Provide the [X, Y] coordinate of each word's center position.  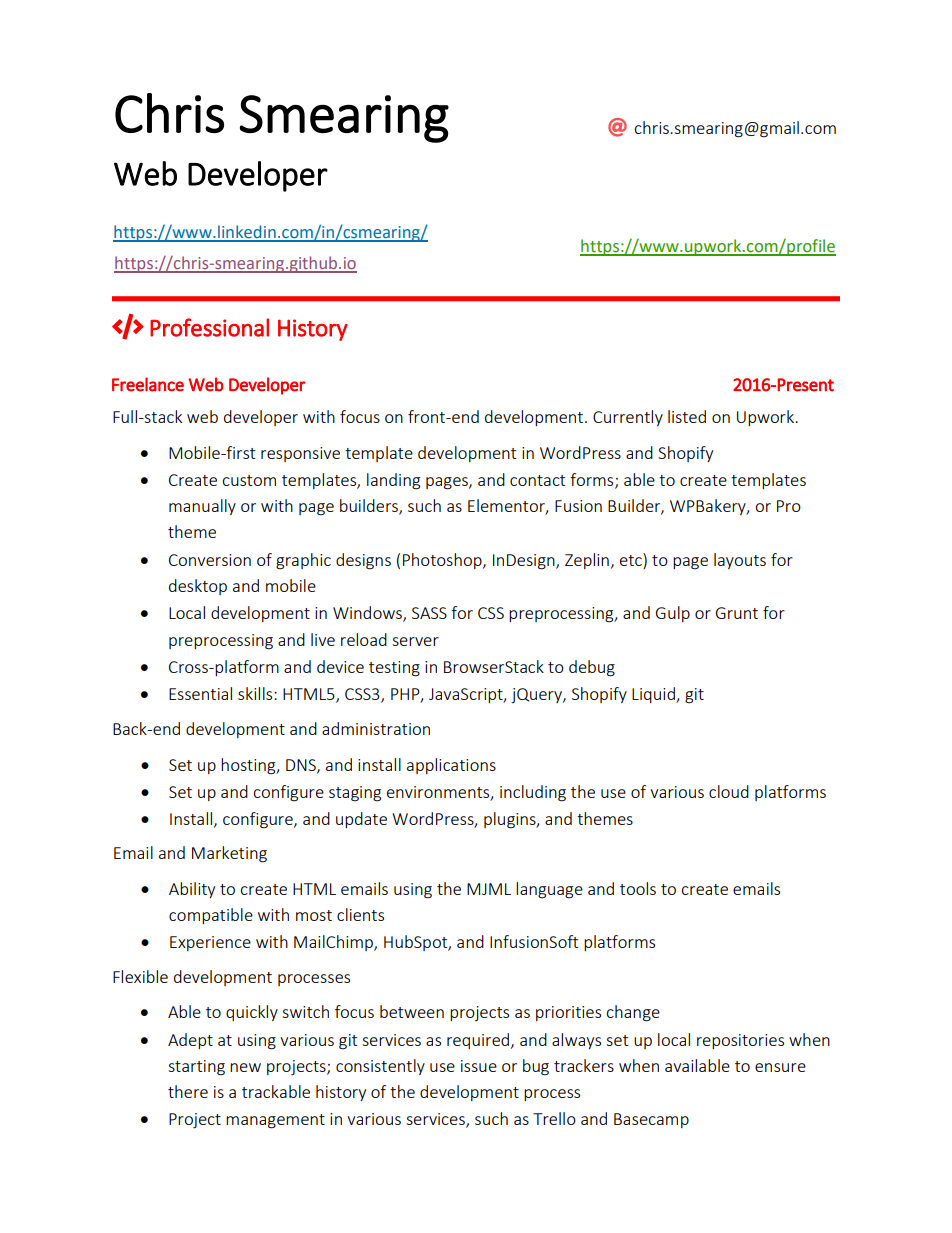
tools [638, 888]
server [415, 641]
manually [202, 507]
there [188, 1091]
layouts [740, 561]
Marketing [229, 854]
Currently [628, 418]
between [412, 1011]
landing [393, 481]
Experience [210, 943]
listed [687, 416]
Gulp [673, 614]
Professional [209, 327]
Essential [200, 693]
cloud [729, 791]
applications [451, 766]
